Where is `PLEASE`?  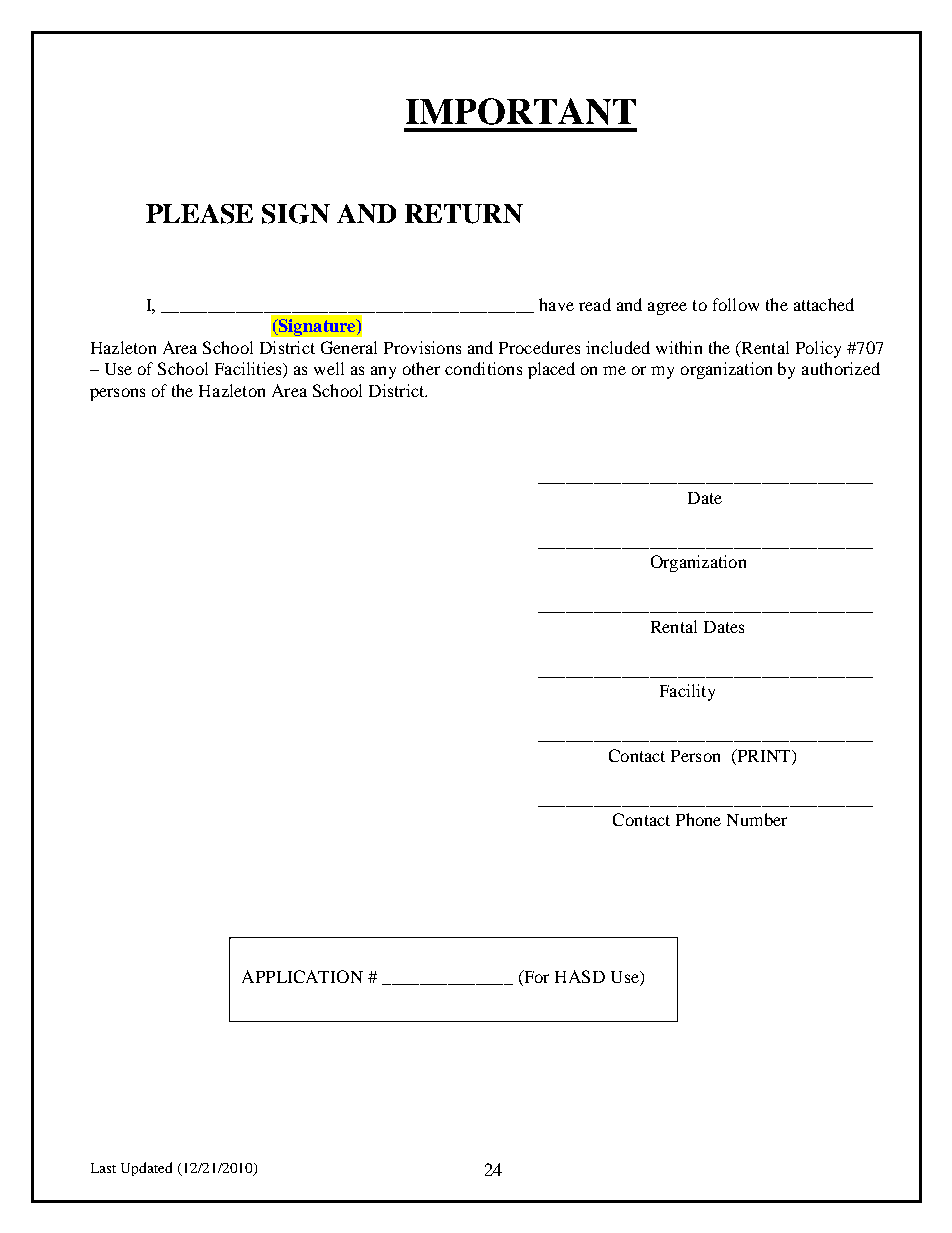 PLEASE is located at coordinates (199, 214).
